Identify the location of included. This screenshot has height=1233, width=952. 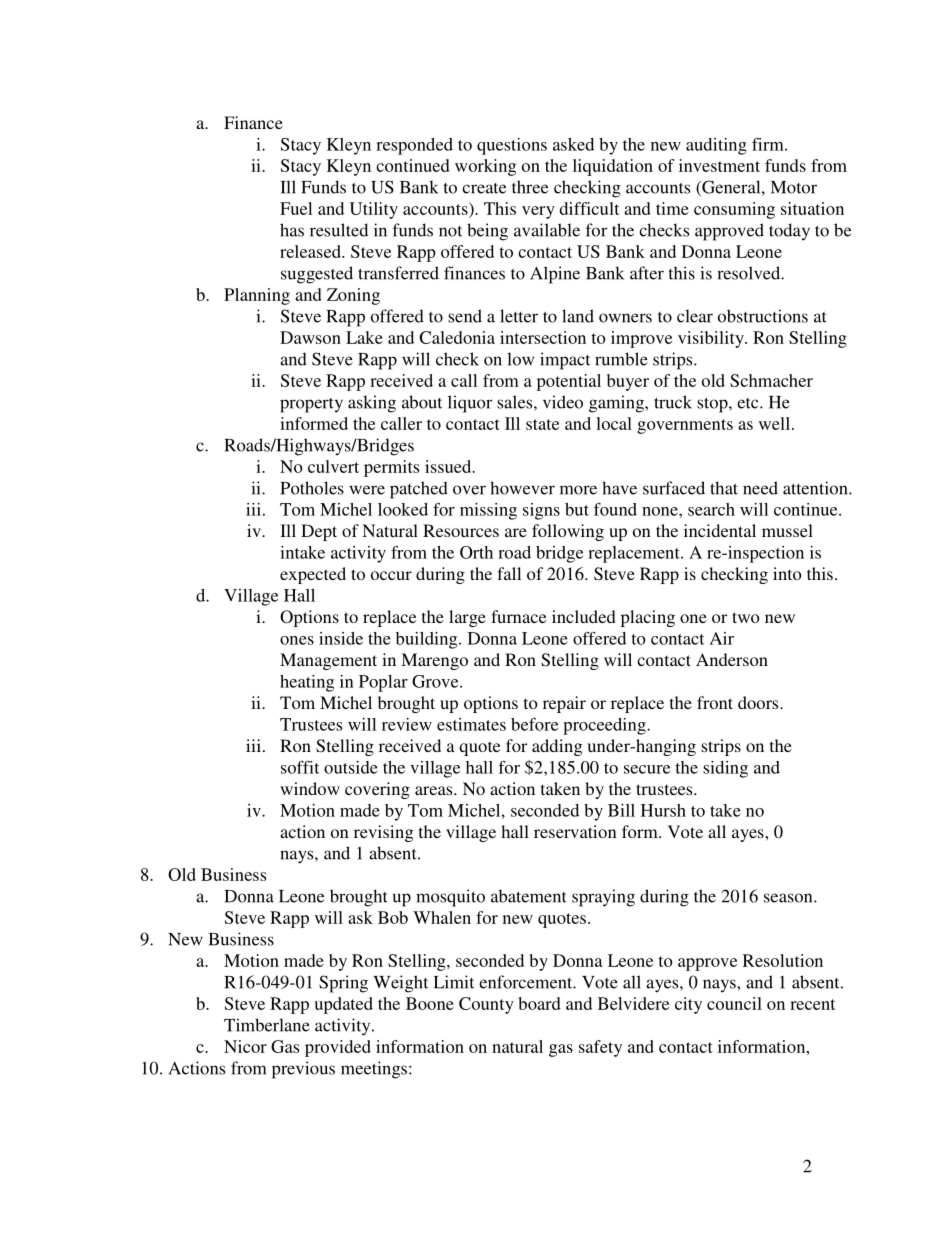
(584, 616).
